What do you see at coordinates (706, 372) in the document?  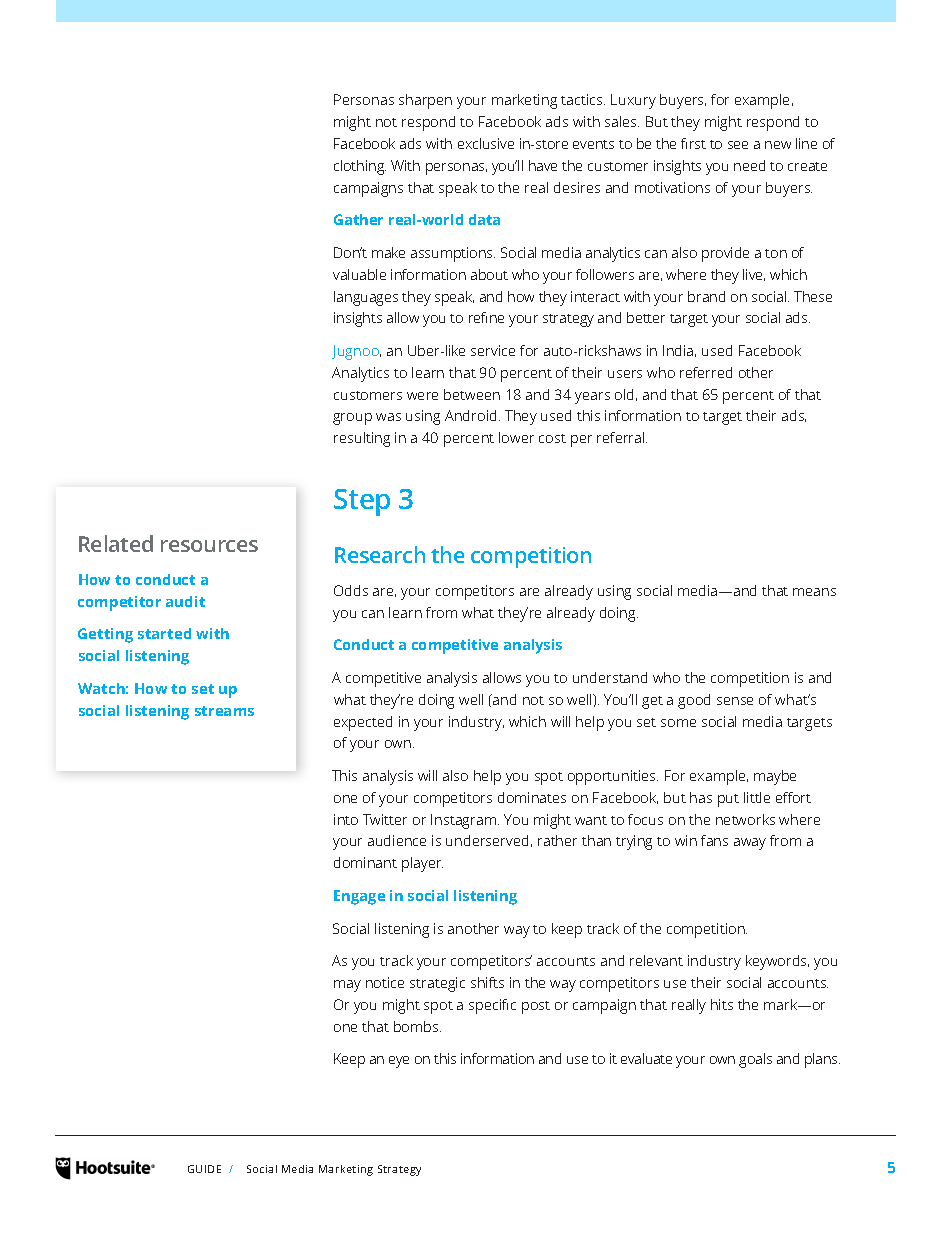 I see `referred` at bounding box center [706, 372].
